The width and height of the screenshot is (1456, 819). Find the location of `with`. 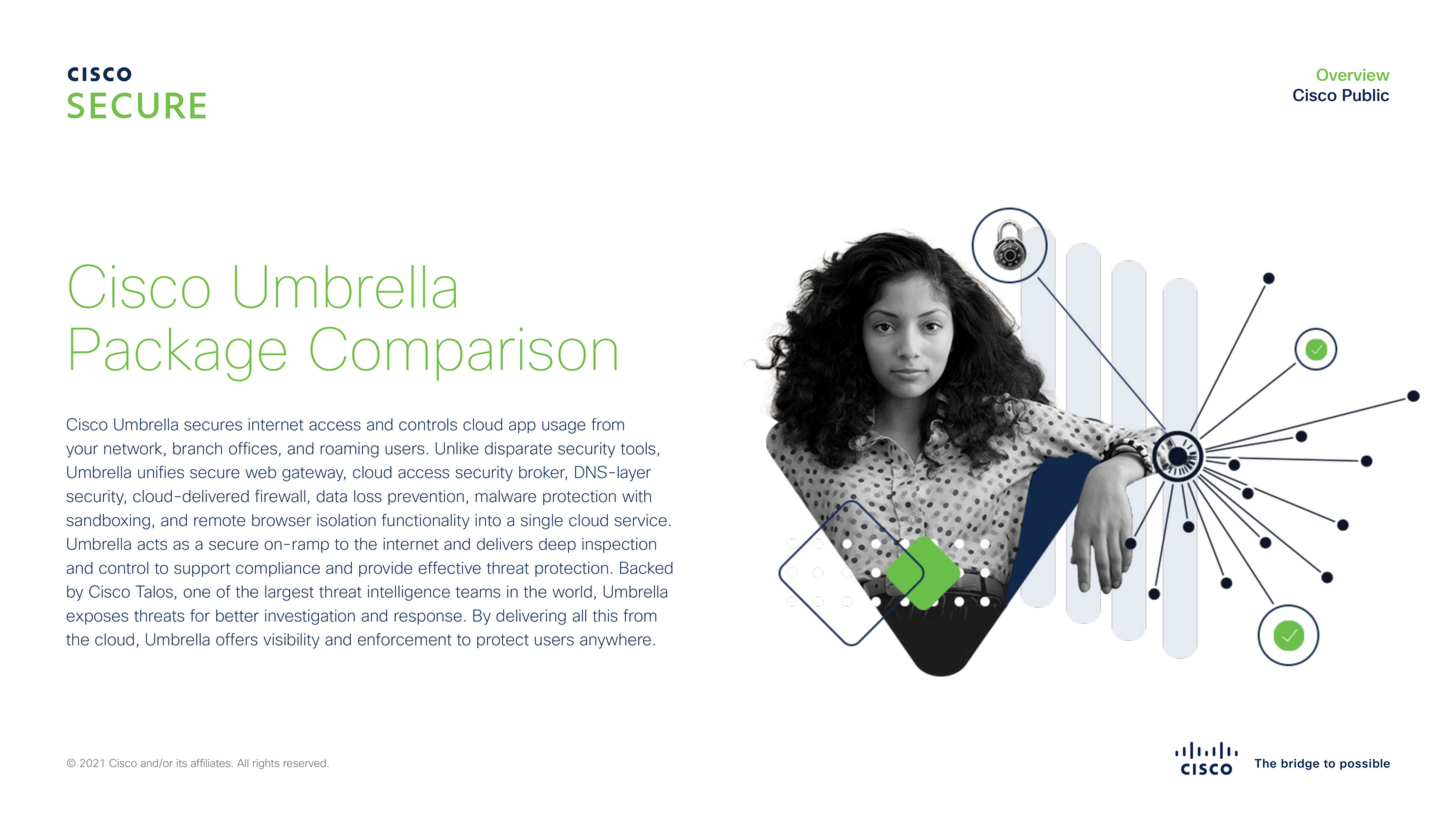

with is located at coordinates (636, 496).
